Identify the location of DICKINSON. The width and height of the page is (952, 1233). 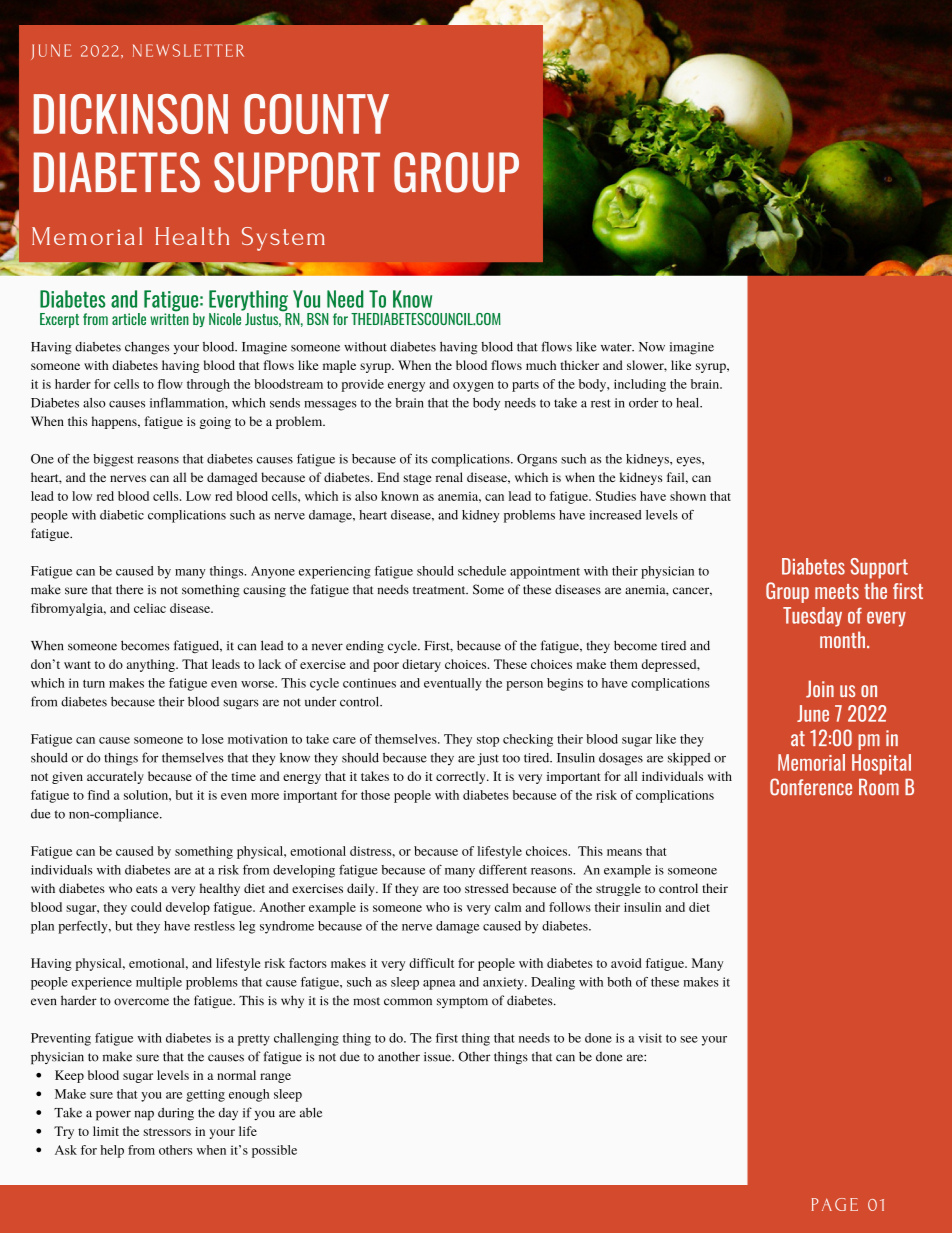
(131, 114).
